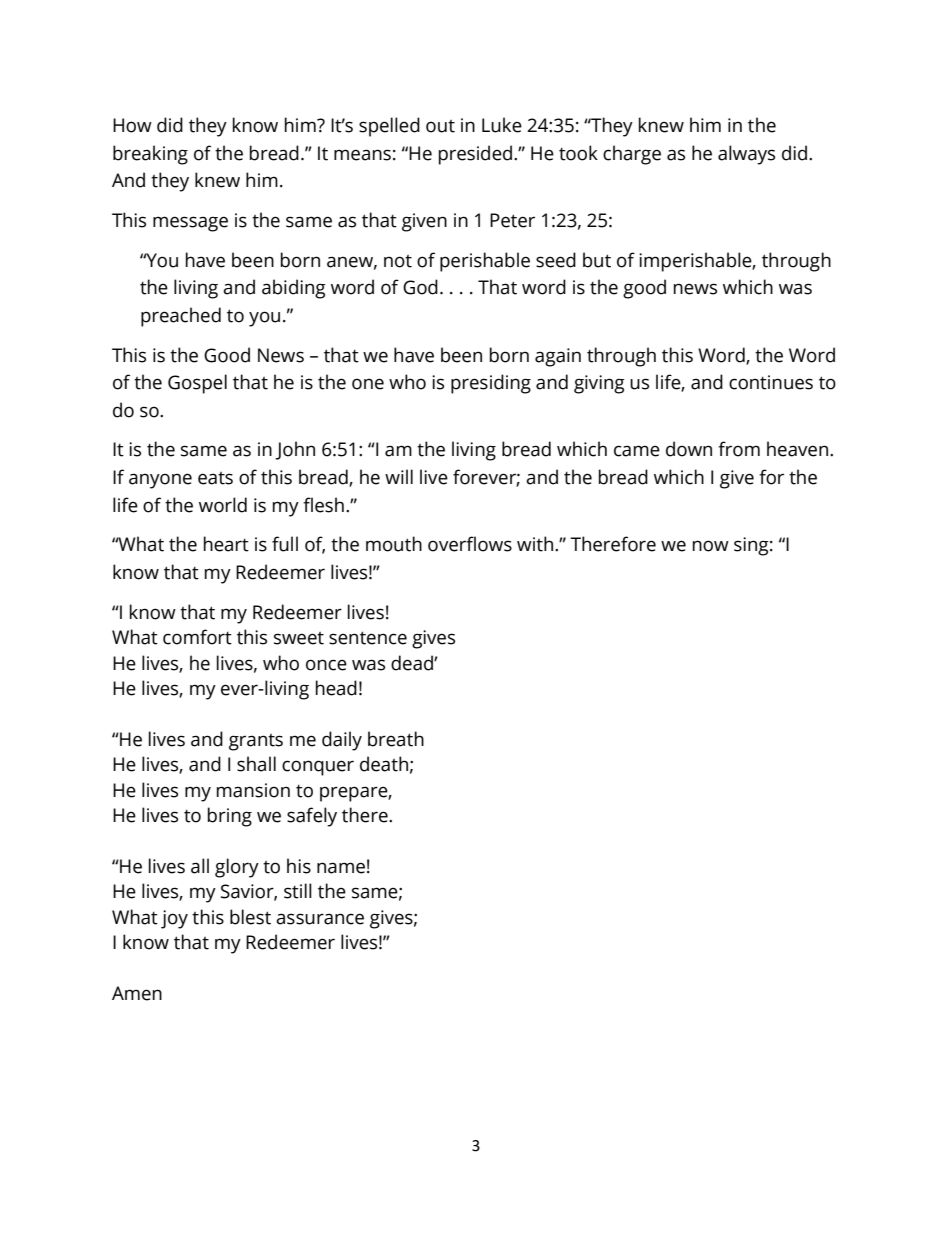  What do you see at coordinates (739, 449) in the page?
I see `from` at bounding box center [739, 449].
